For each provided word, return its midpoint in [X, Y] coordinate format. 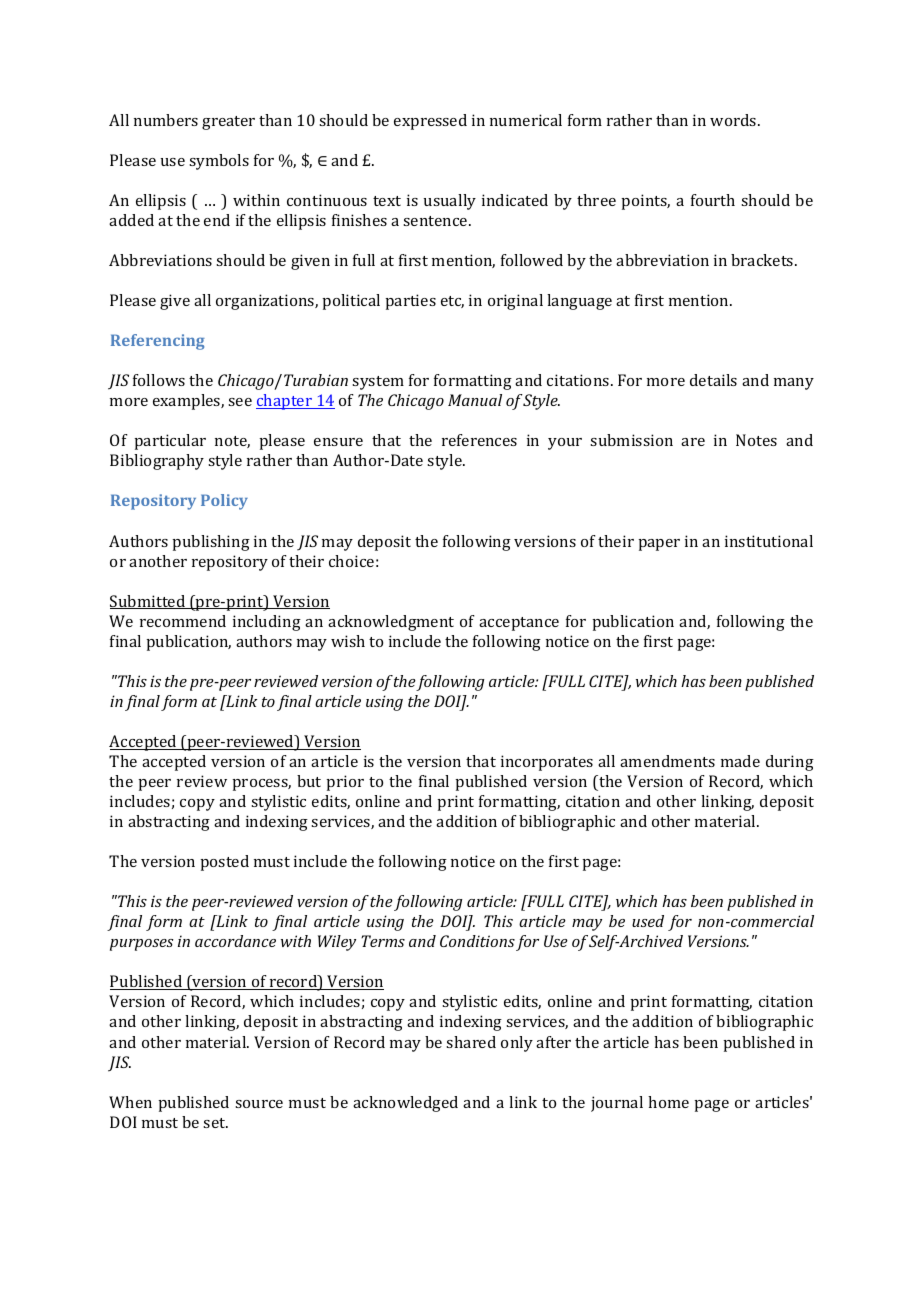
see [240, 402]
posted [224, 863]
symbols [219, 162]
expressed [430, 122]
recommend [183, 621]
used [648, 921]
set [215, 1123]
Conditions [477, 941]
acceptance [519, 624]
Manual [475, 400]
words [734, 120]
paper [659, 545]
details [713, 380]
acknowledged [405, 1104]
